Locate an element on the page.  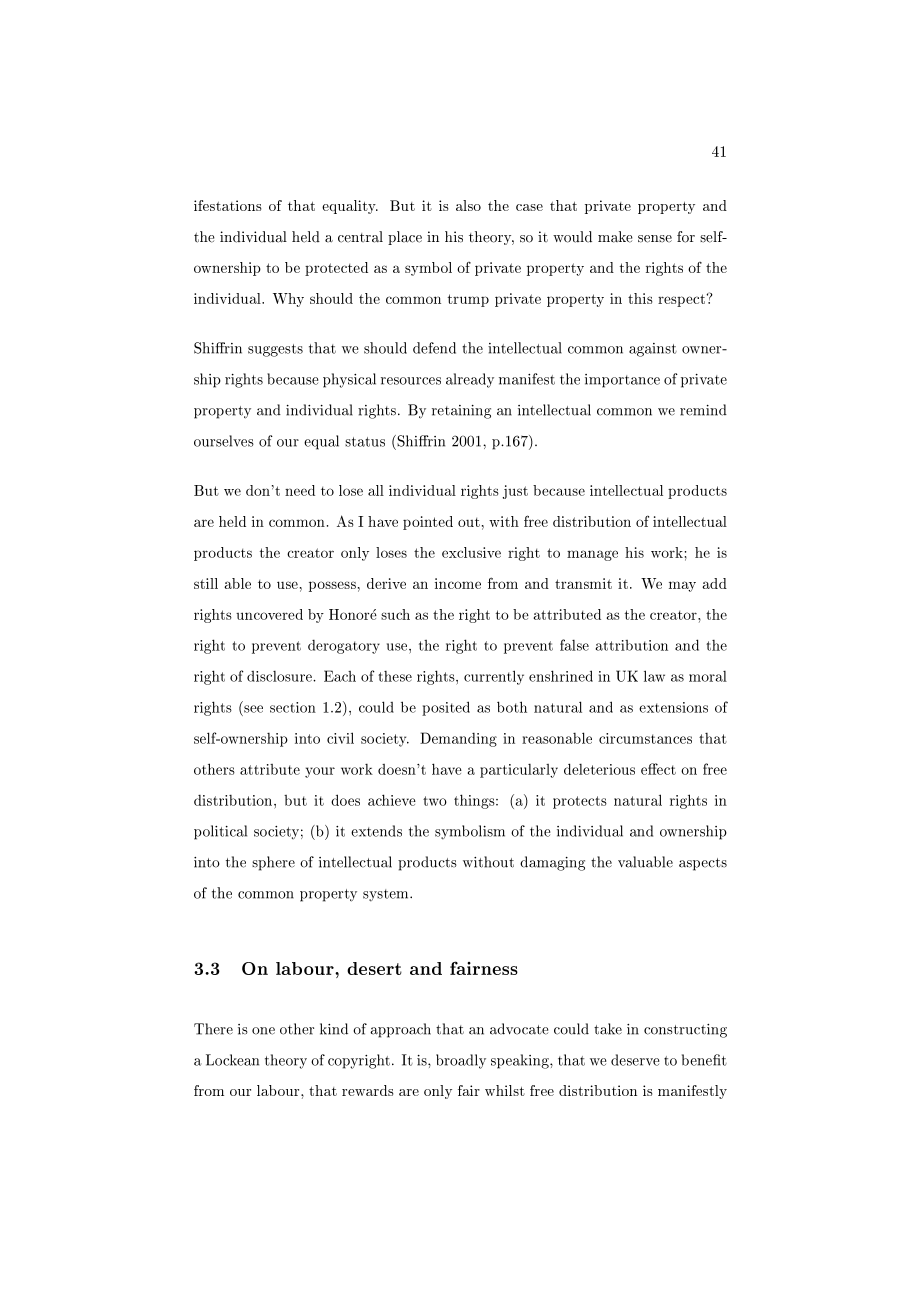
currently is located at coordinates (494, 677).
